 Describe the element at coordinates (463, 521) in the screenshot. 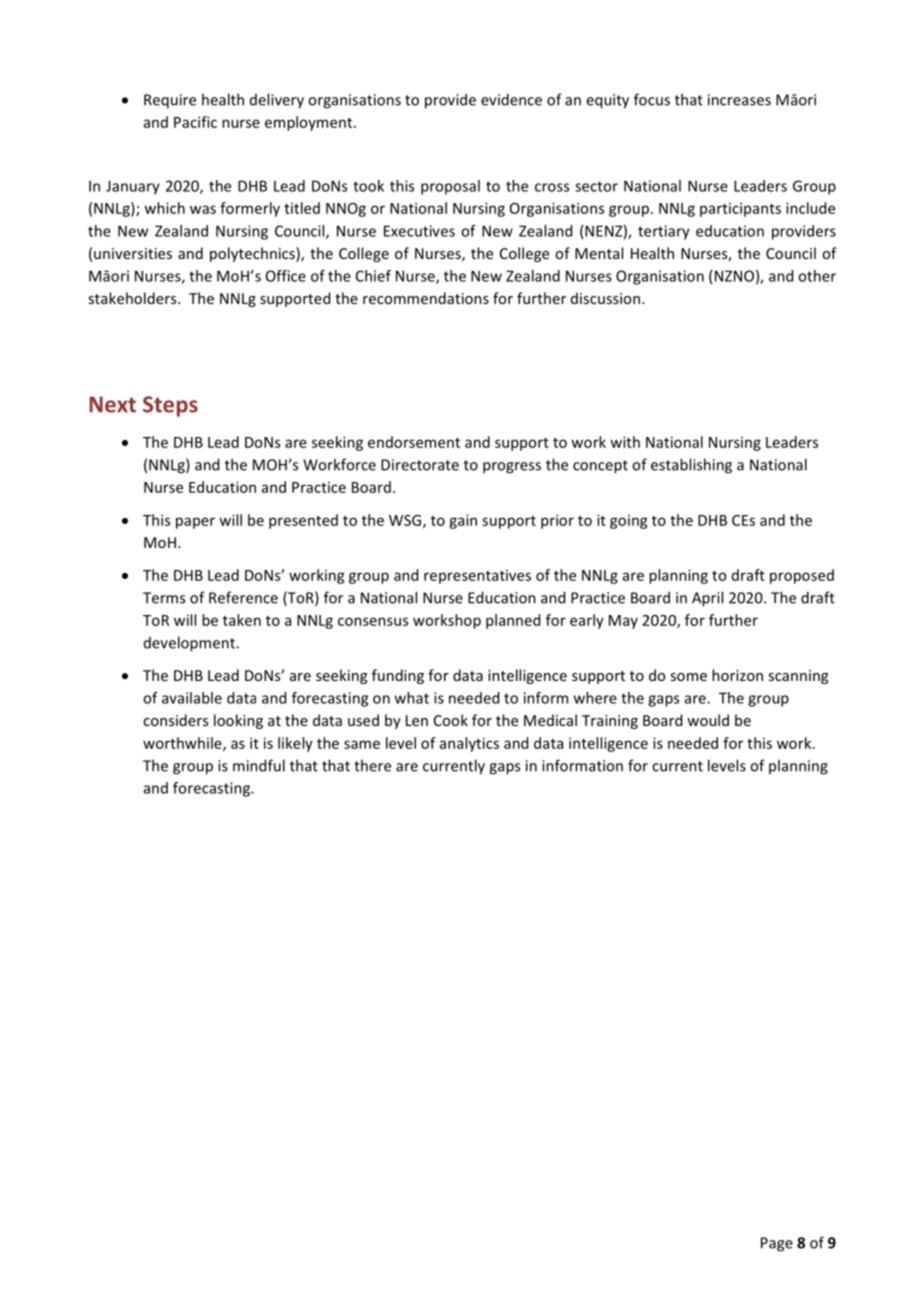

I see `gain` at that location.
